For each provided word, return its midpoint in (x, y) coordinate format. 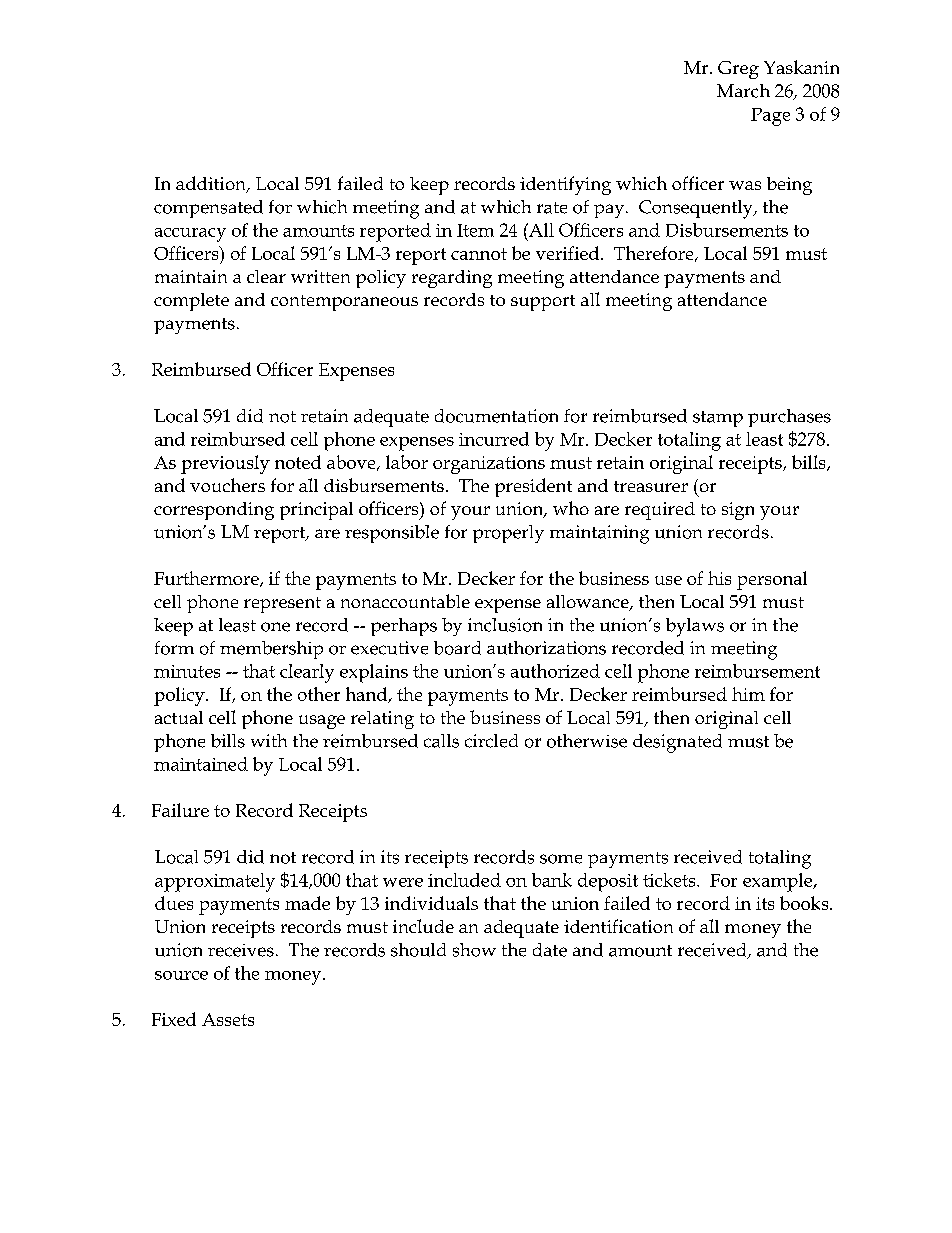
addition (212, 184)
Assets (228, 1019)
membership (271, 650)
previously (225, 464)
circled (491, 741)
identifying (565, 185)
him (748, 694)
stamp (718, 419)
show (474, 950)
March (743, 91)
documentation (496, 416)
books (805, 903)
